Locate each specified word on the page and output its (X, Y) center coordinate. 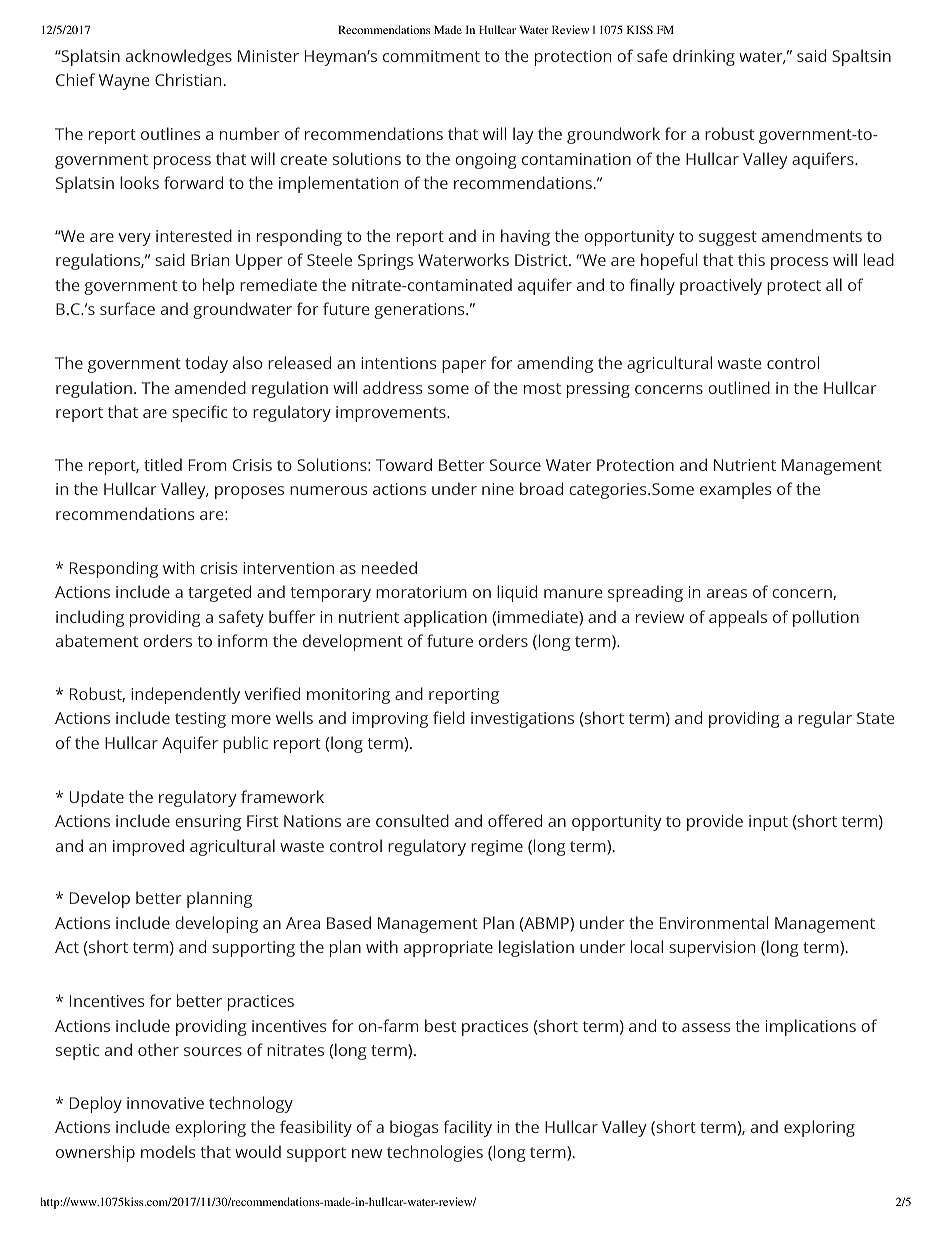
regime (497, 848)
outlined (739, 387)
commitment (431, 56)
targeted (219, 593)
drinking (704, 57)
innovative (165, 1103)
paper (464, 366)
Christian (188, 79)
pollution (826, 618)
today (206, 364)
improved (148, 847)
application (445, 618)
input (768, 823)
